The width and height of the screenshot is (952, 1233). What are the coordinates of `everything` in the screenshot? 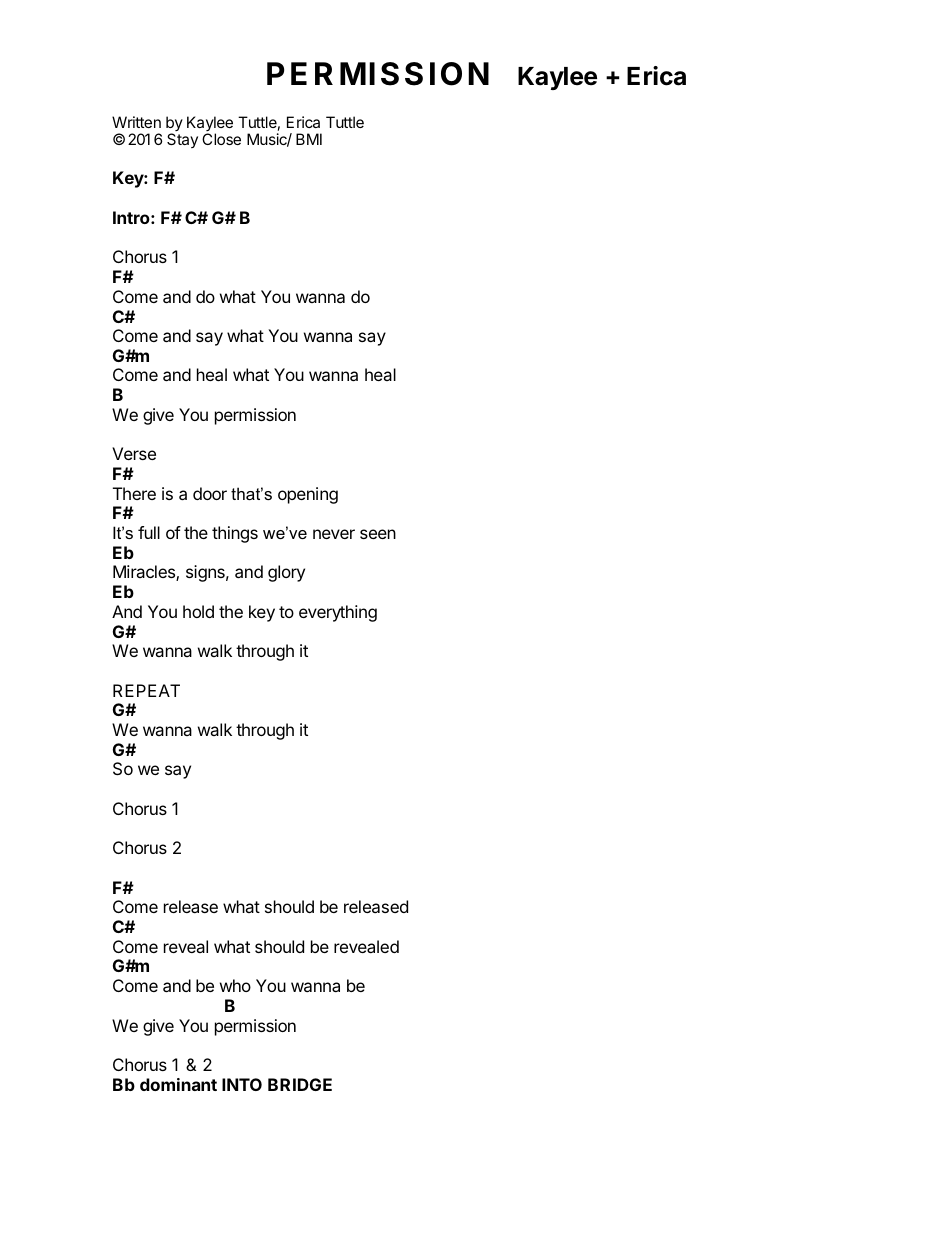 It's located at (338, 613).
